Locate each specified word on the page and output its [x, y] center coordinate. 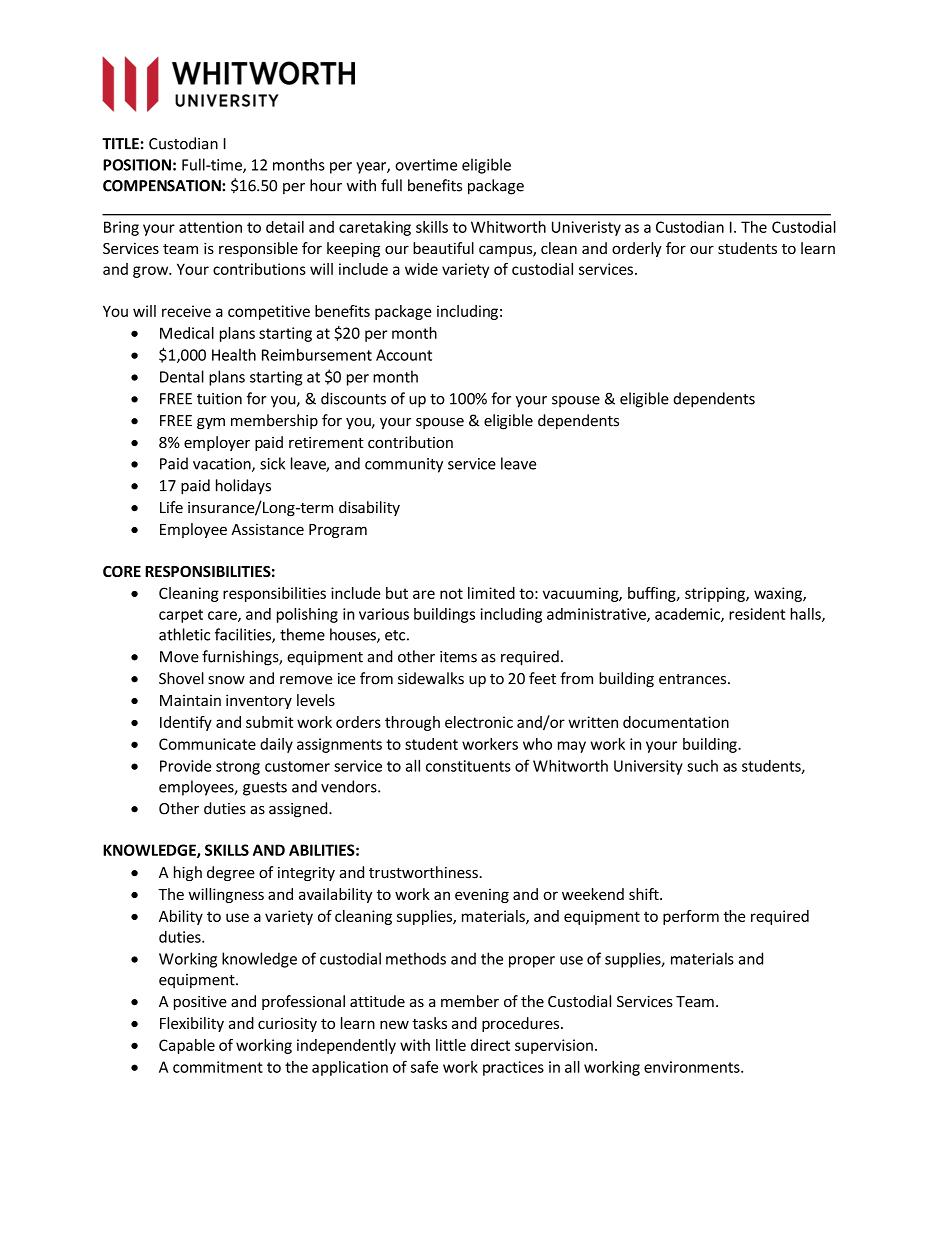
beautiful [443, 248]
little [451, 1045]
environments [693, 1067]
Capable [187, 1046]
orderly [637, 249]
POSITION [137, 165]
